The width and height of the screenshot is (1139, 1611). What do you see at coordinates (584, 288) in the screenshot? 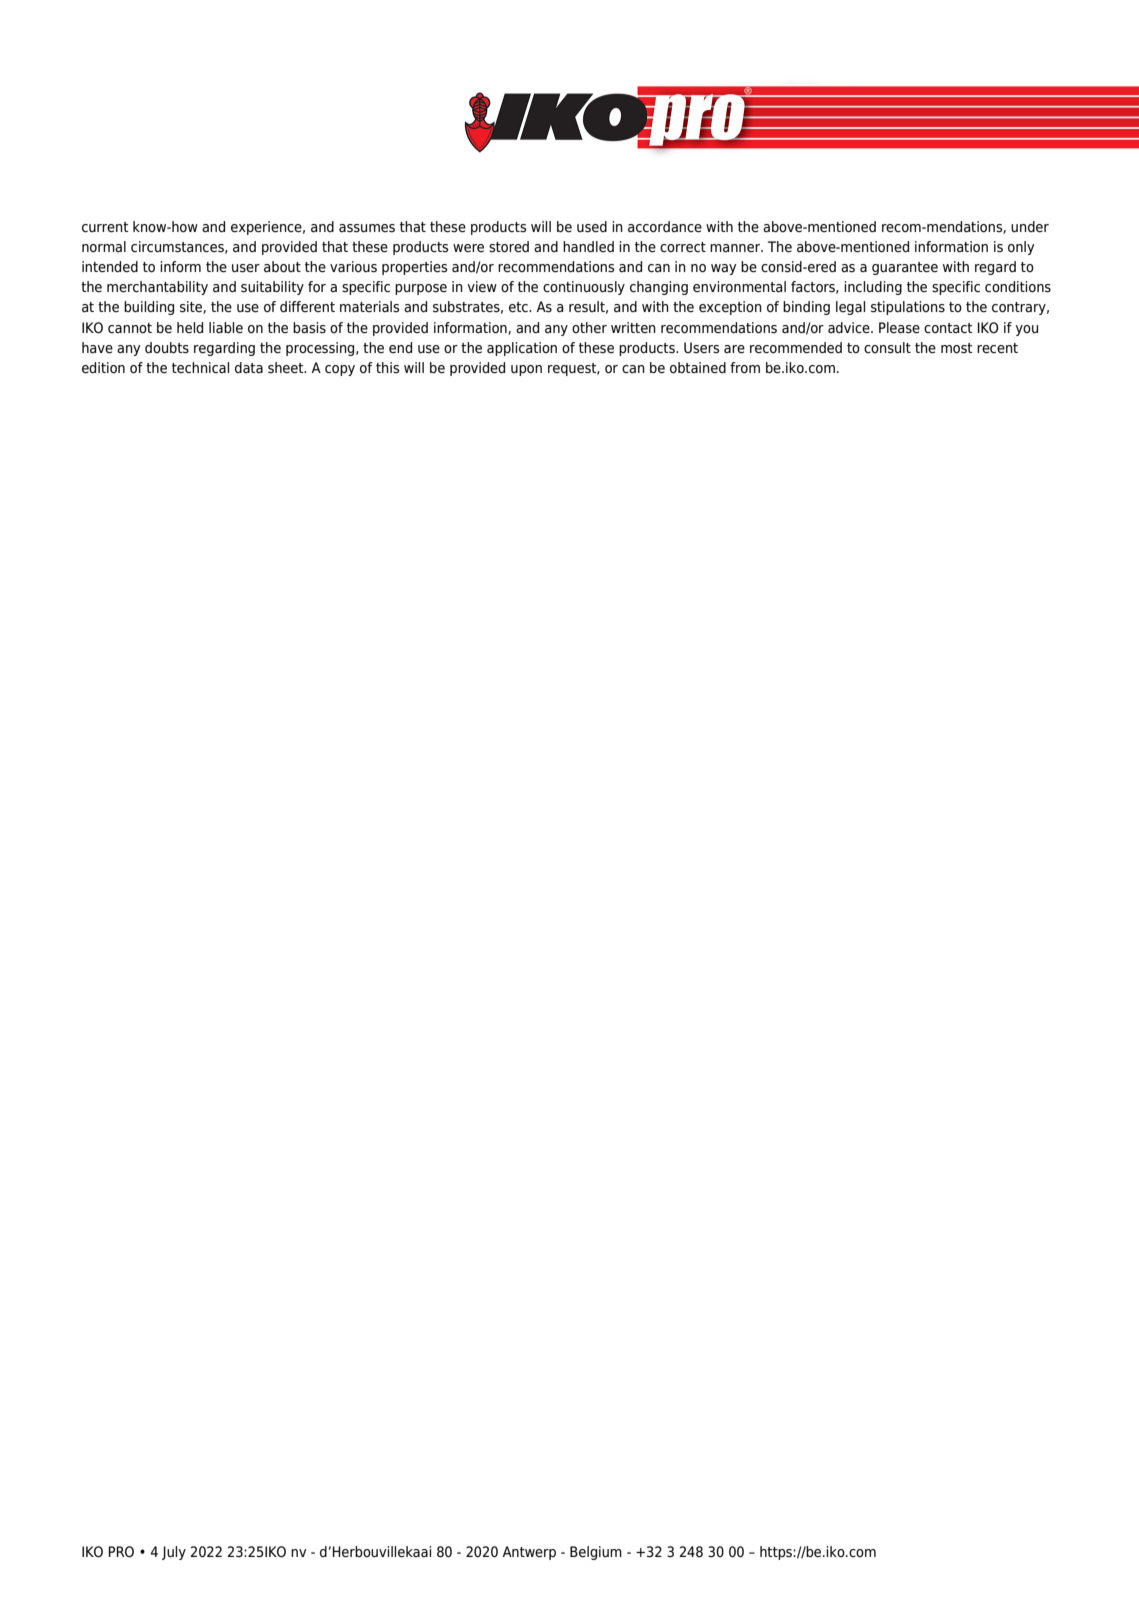
I see `continuously` at bounding box center [584, 288].
